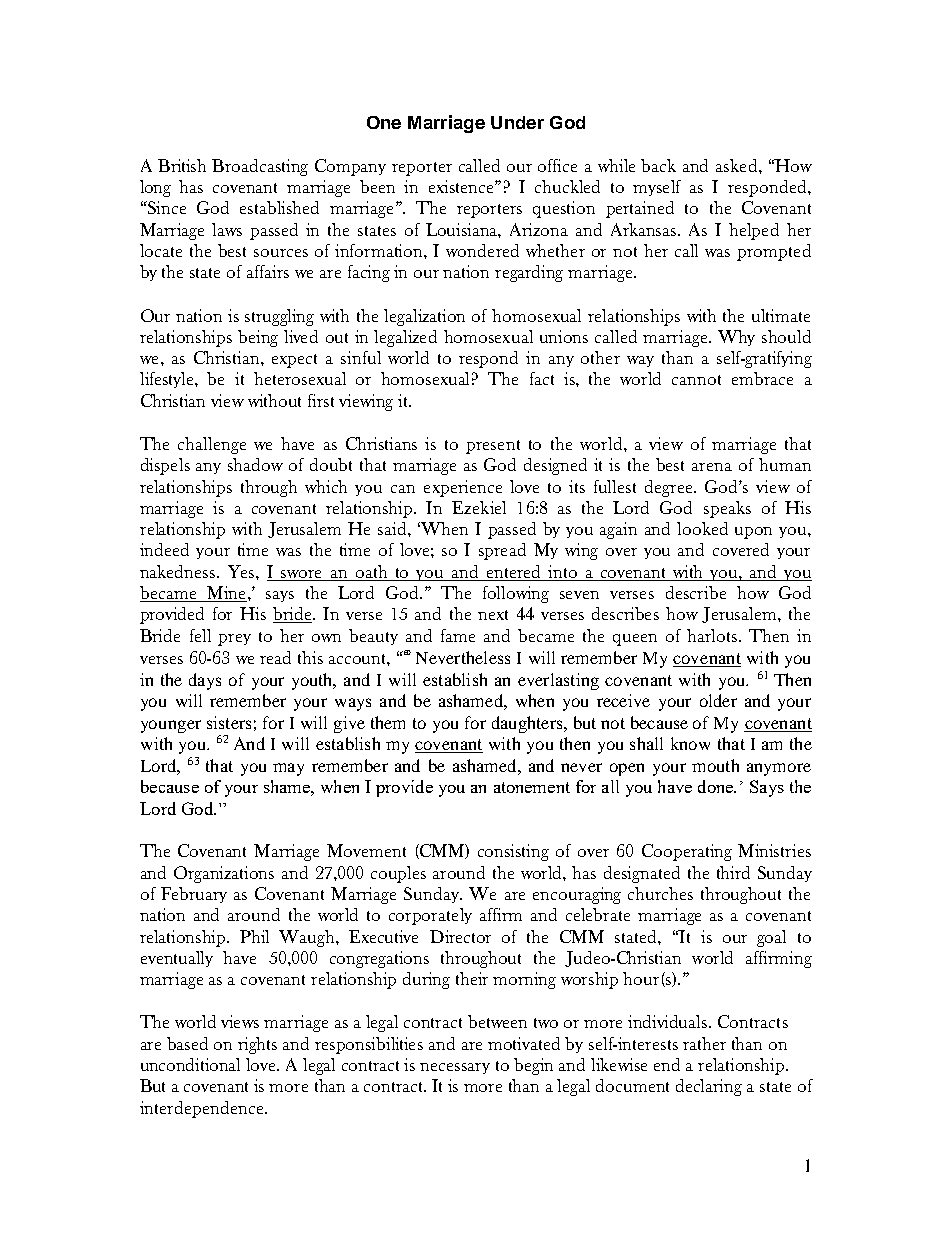 The image size is (952, 1233). I want to click on asked, so click(738, 165).
